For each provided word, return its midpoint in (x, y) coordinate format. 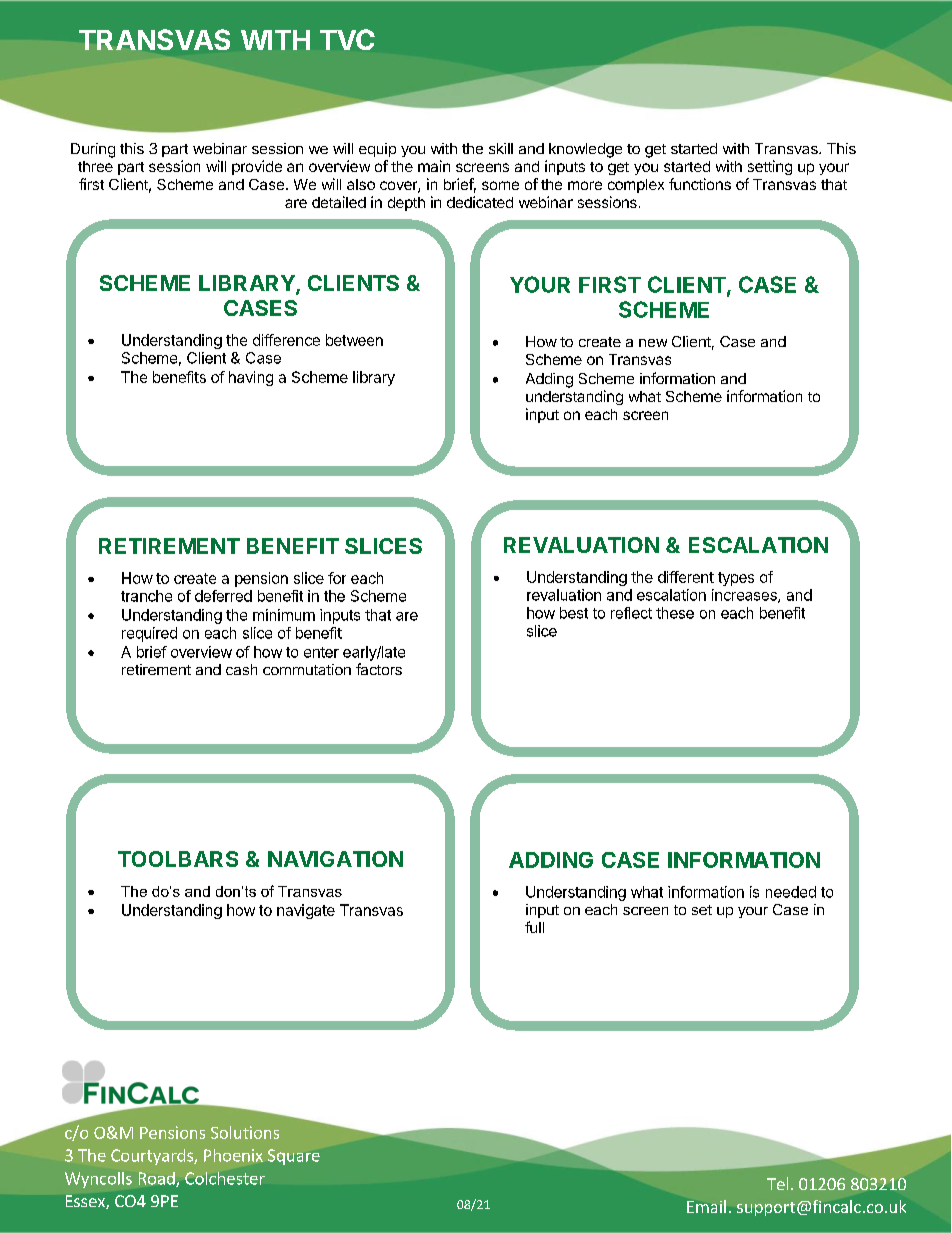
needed (791, 892)
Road (158, 1179)
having (251, 378)
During (93, 150)
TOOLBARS (178, 859)
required (149, 634)
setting (770, 167)
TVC (347, 39)
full (534, 927)
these (675, 613)
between (354, 340)
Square (294, 1157)
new (653, 343)
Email (706, 1206)
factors (379, 669)
